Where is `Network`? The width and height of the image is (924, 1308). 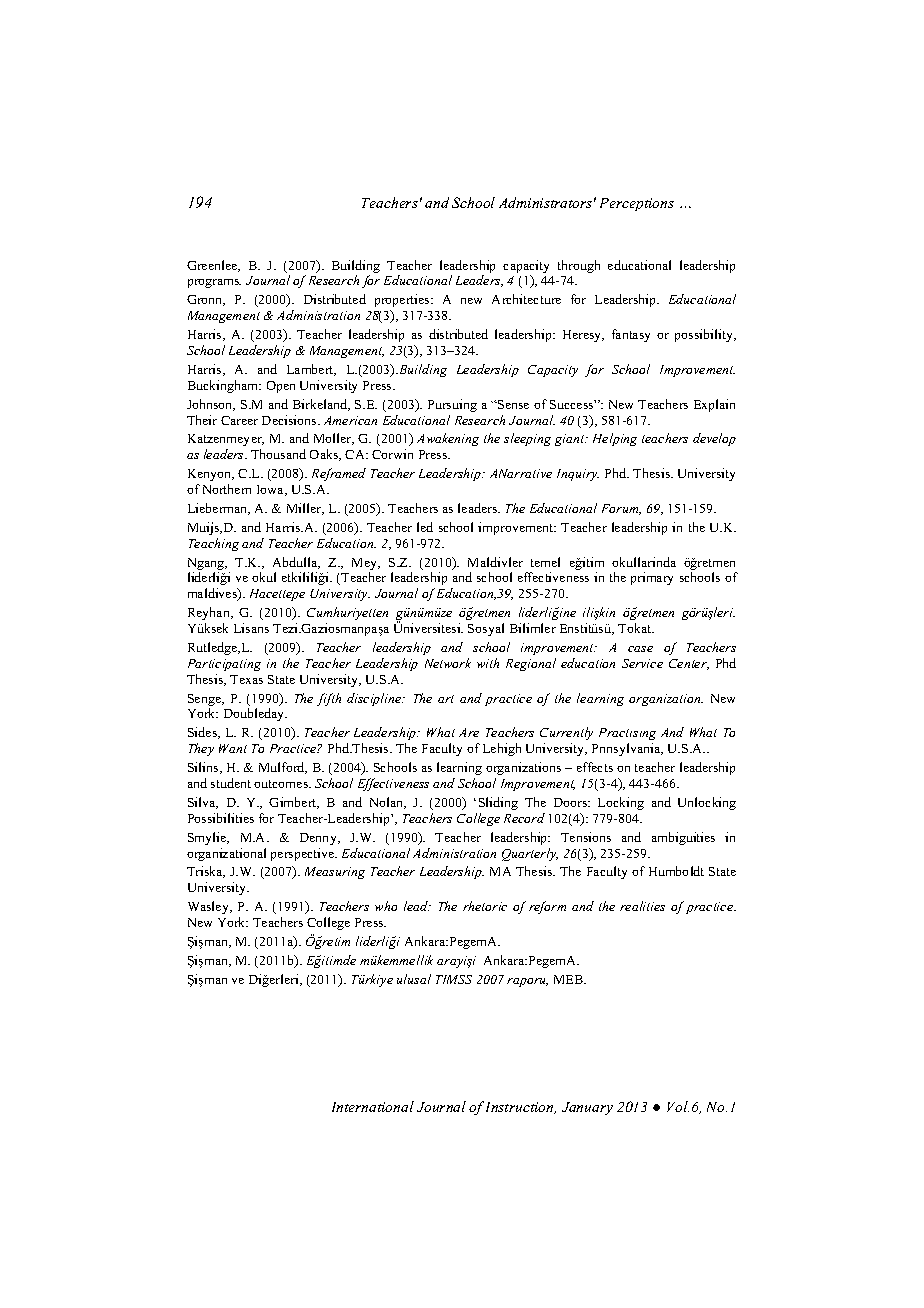 Network is located at coordinates (448, 663).
